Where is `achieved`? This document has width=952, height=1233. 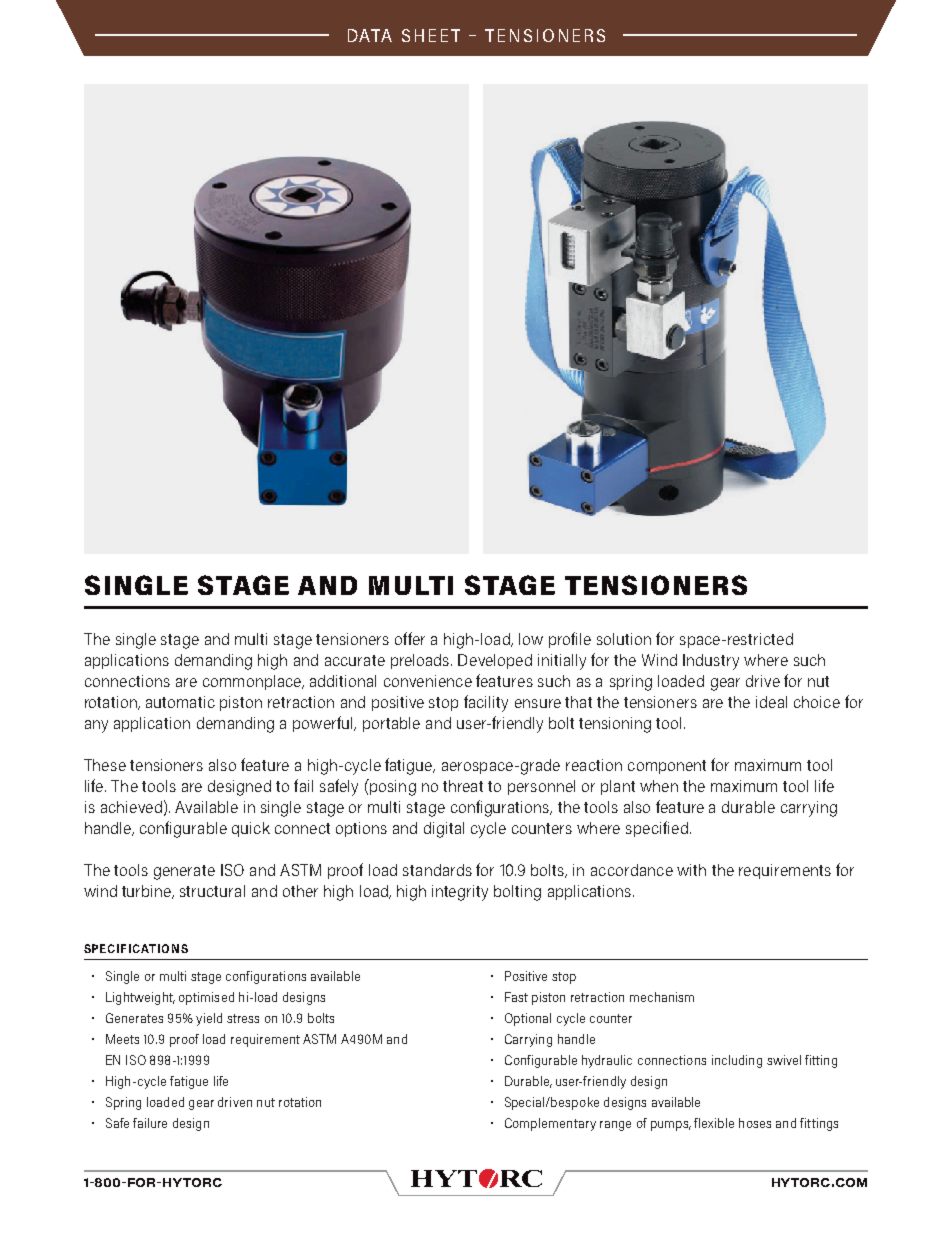
achieved is located at coordinates (131, 807).
